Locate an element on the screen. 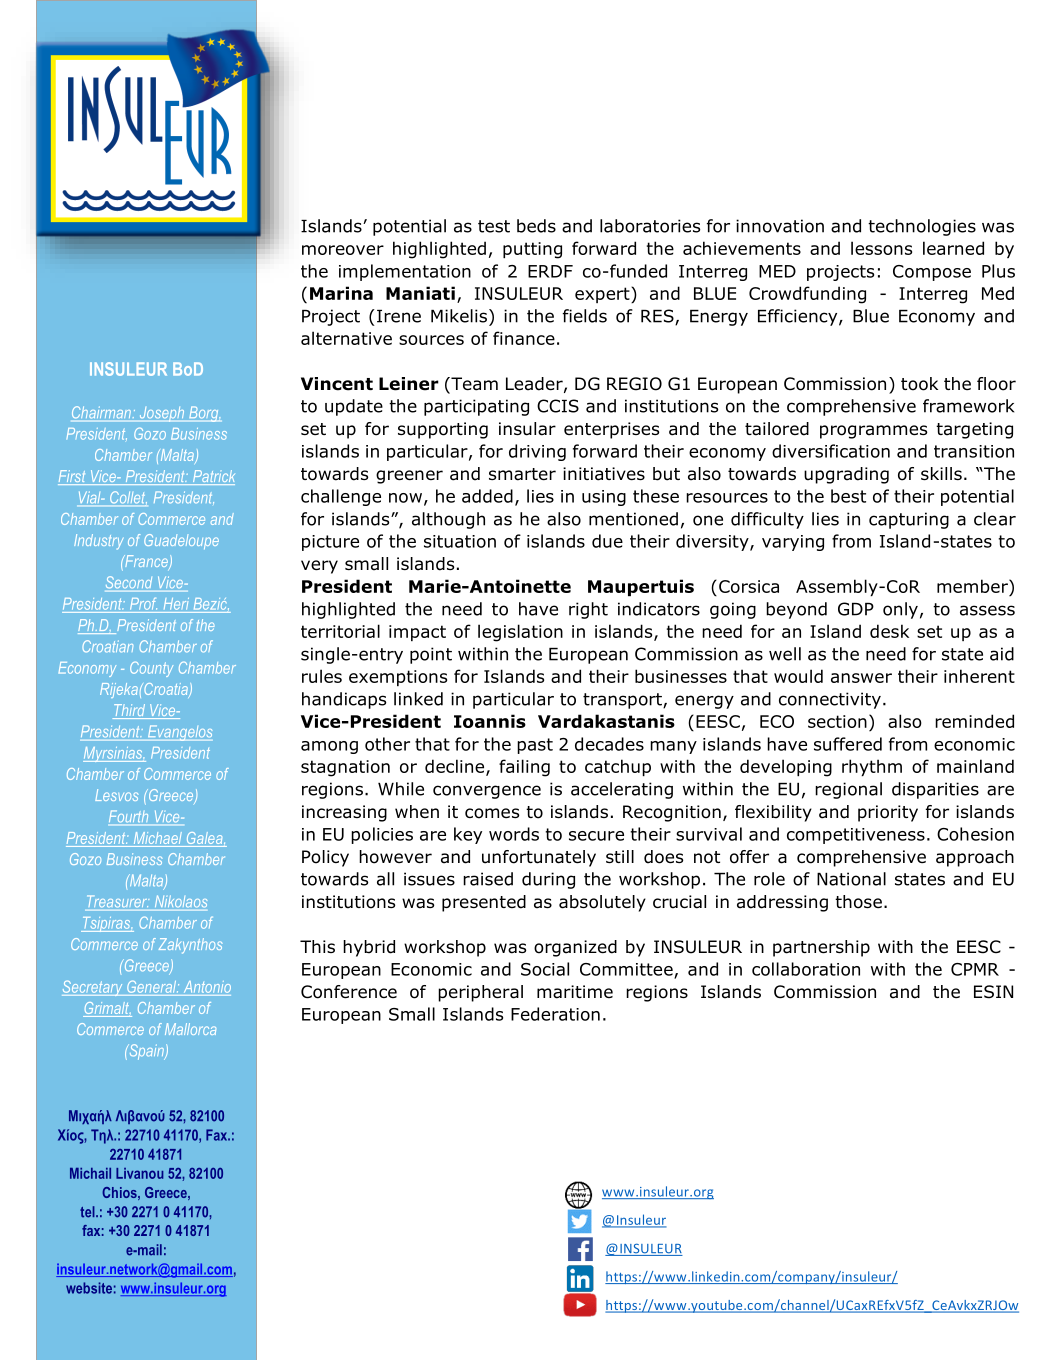  capturing is located at coordinates (909, 520).
